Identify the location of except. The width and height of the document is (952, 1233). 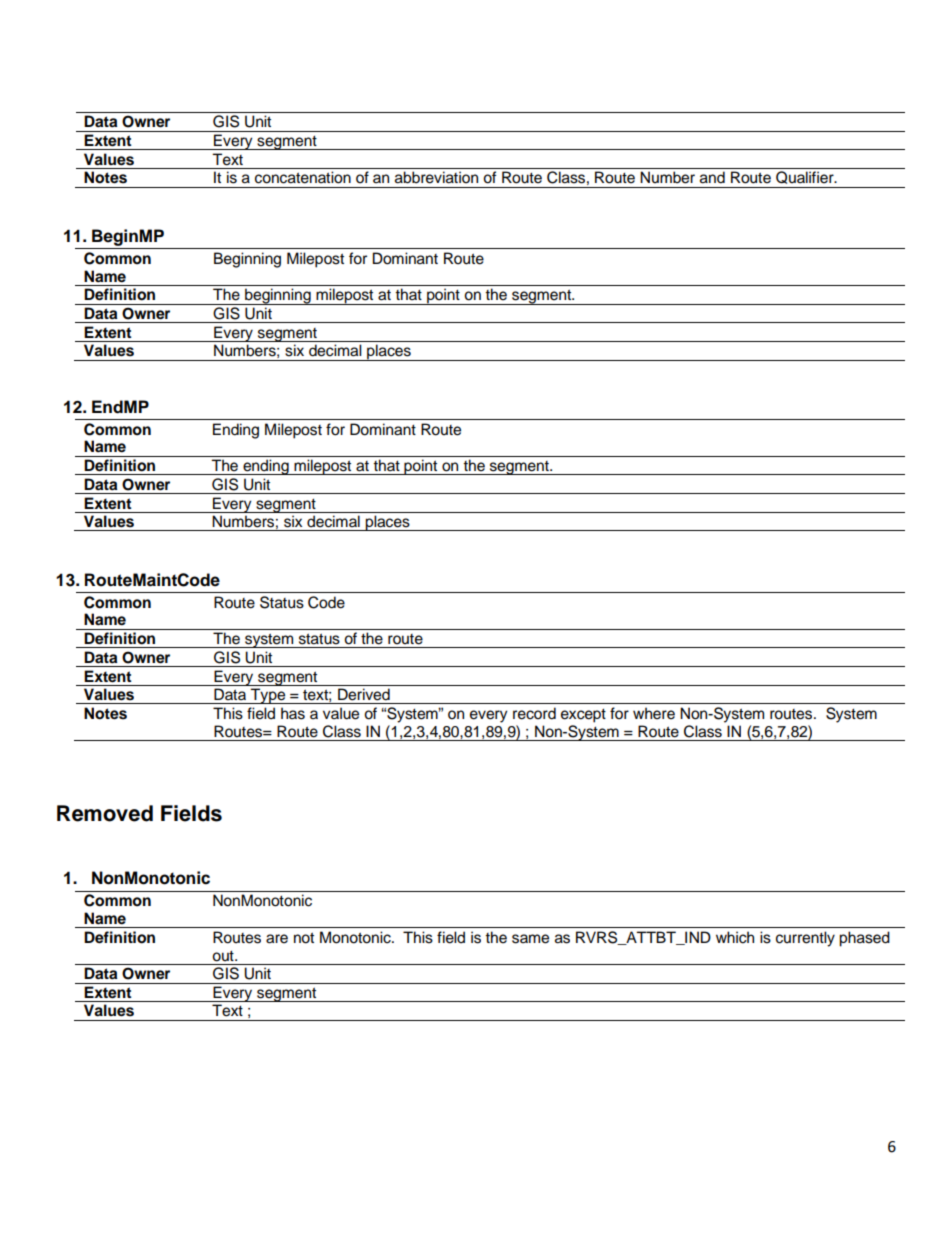
(583, 716).
